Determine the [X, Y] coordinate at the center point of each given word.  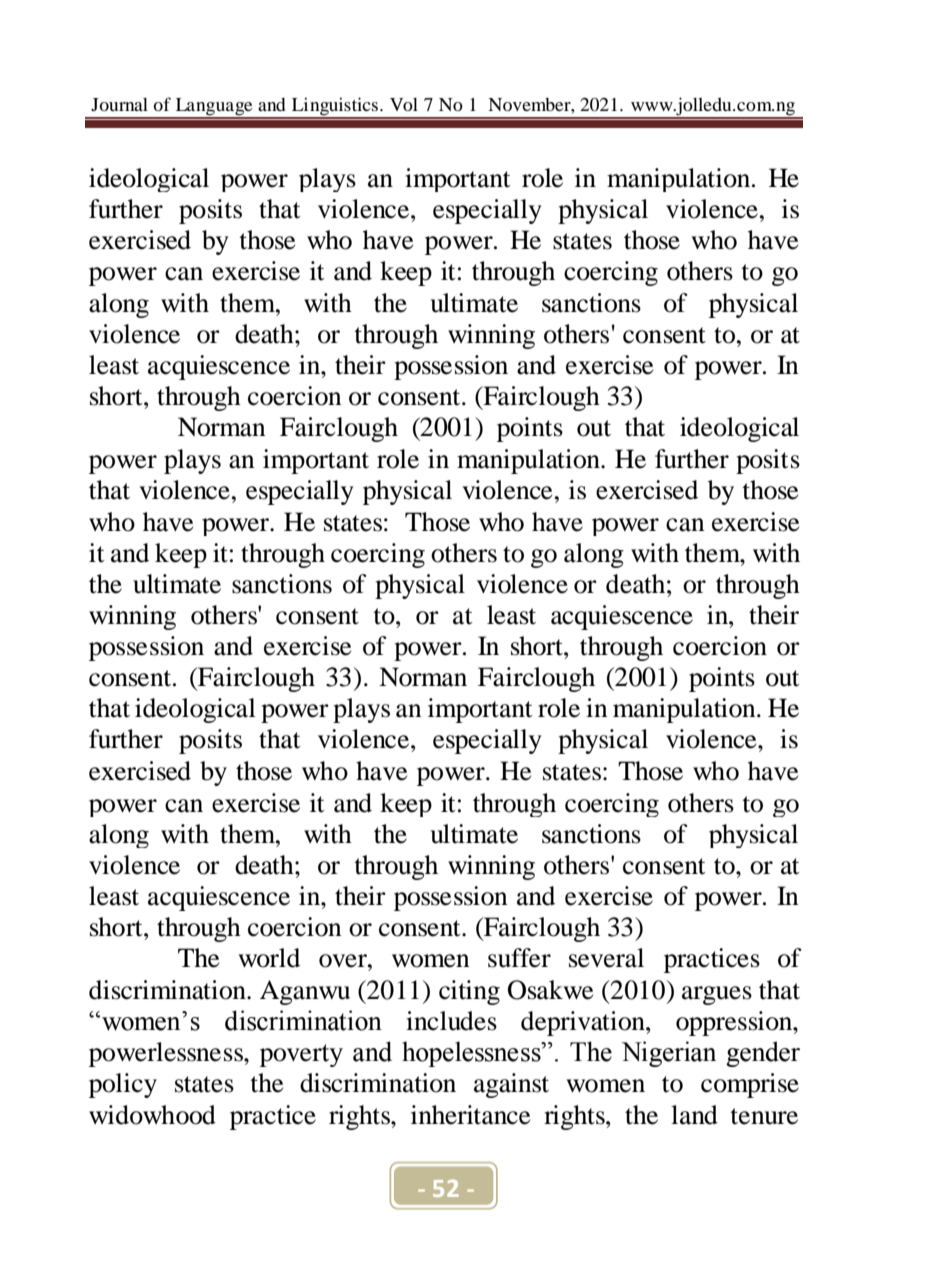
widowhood [152, 1115]
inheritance [470, 1115]
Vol [404, 104]
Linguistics [335, 107]
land [694, 1115]
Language [214, 108]
